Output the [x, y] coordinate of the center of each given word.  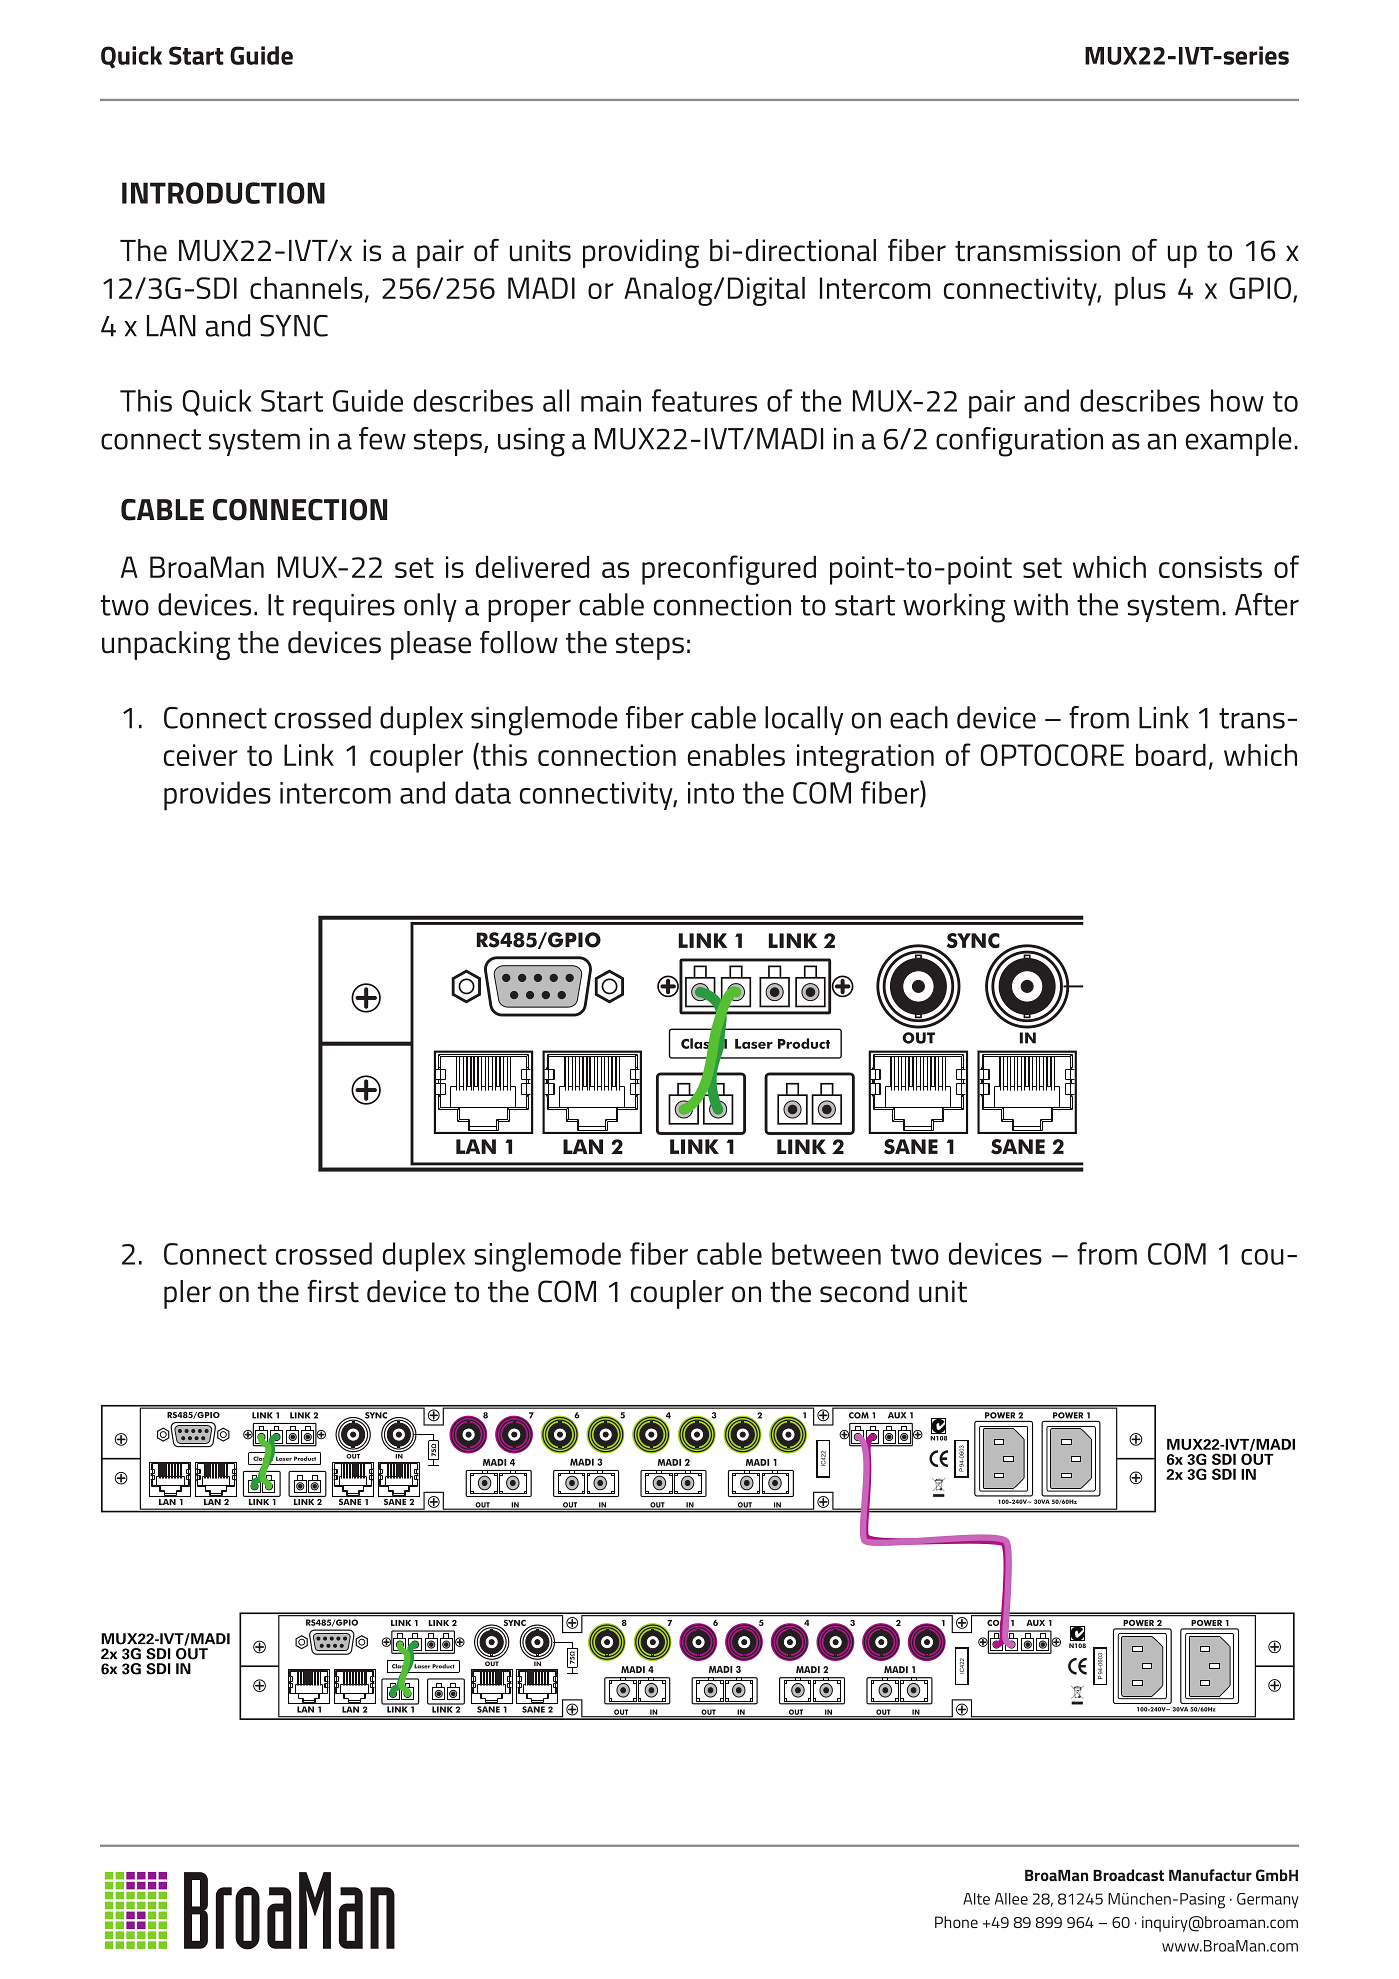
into [711, 793]
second [864, 1291]
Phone [956, 1922]
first [333, 1291]
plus [1140, 291]
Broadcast [1128, 1875]
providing [641, 253]
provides [217, 796]
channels [306, 288]
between [826, 1253]
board [1171, 755]
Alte [976, 1899]
